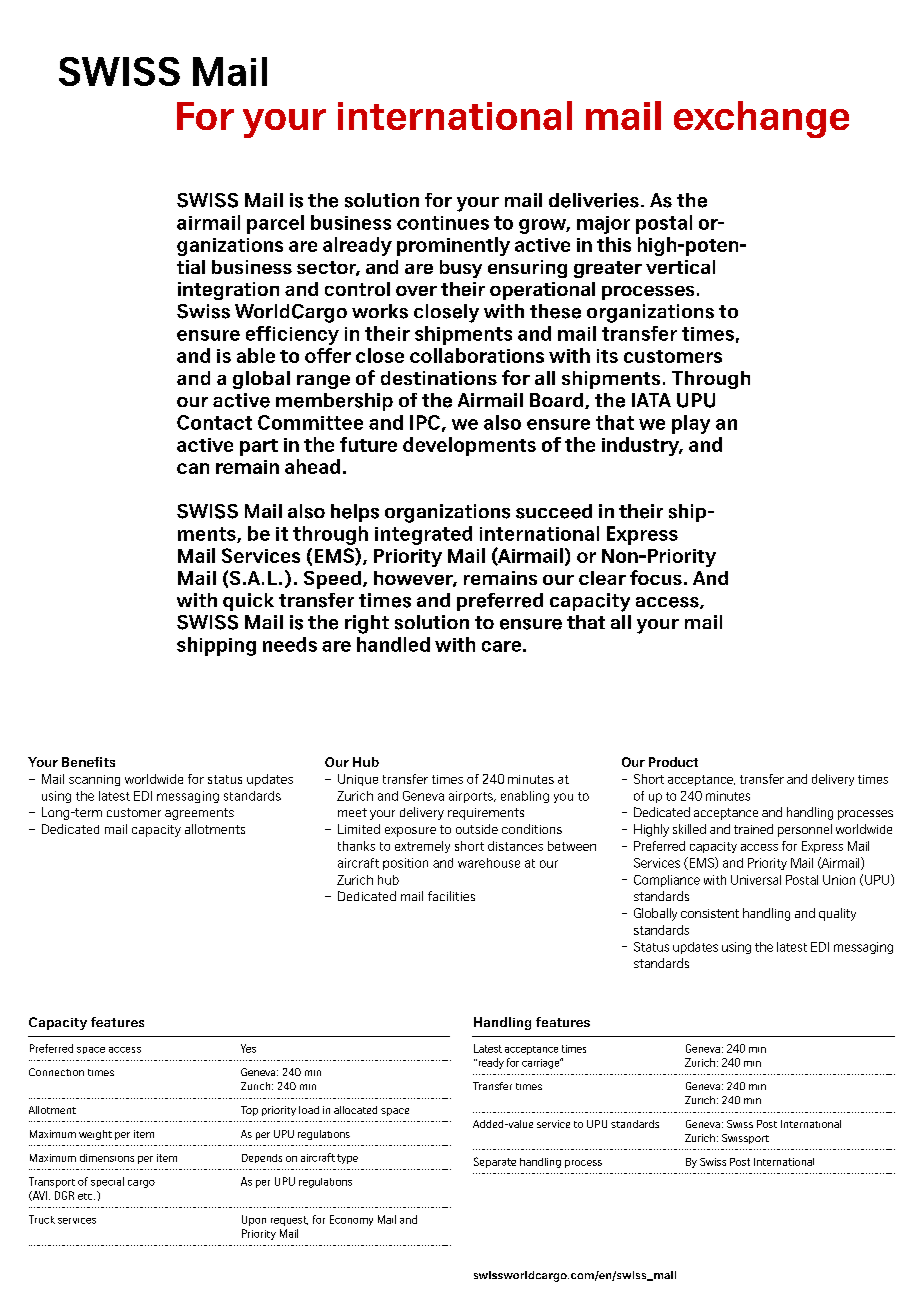 The height and width of the document is (1308, 924). What do you see at coordinates (275, 224) in the document?
I see `parcel` at bounding box center [275, 224].
